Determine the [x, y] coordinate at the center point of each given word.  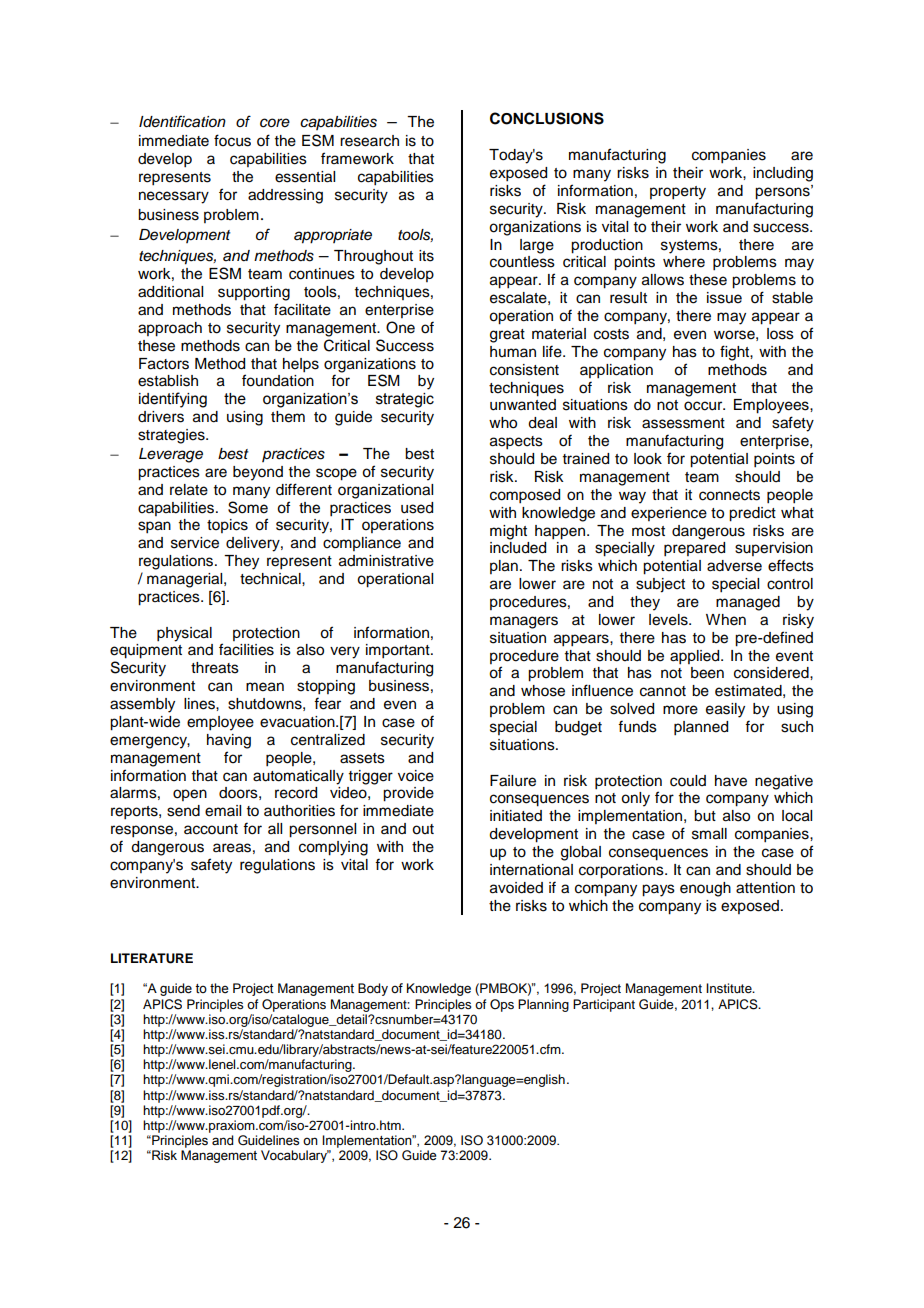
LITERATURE [152, 958]
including [783, 174]
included [518, 548]
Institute [730, 988]
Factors [164, 364]
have [731, 781]
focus [232, 140]
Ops [502, 1005]
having [229, 741]
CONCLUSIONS [547, 118]
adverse [734, 566]
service [195, 543]
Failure [513, 781]
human [513, 351]
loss [780, 334]
